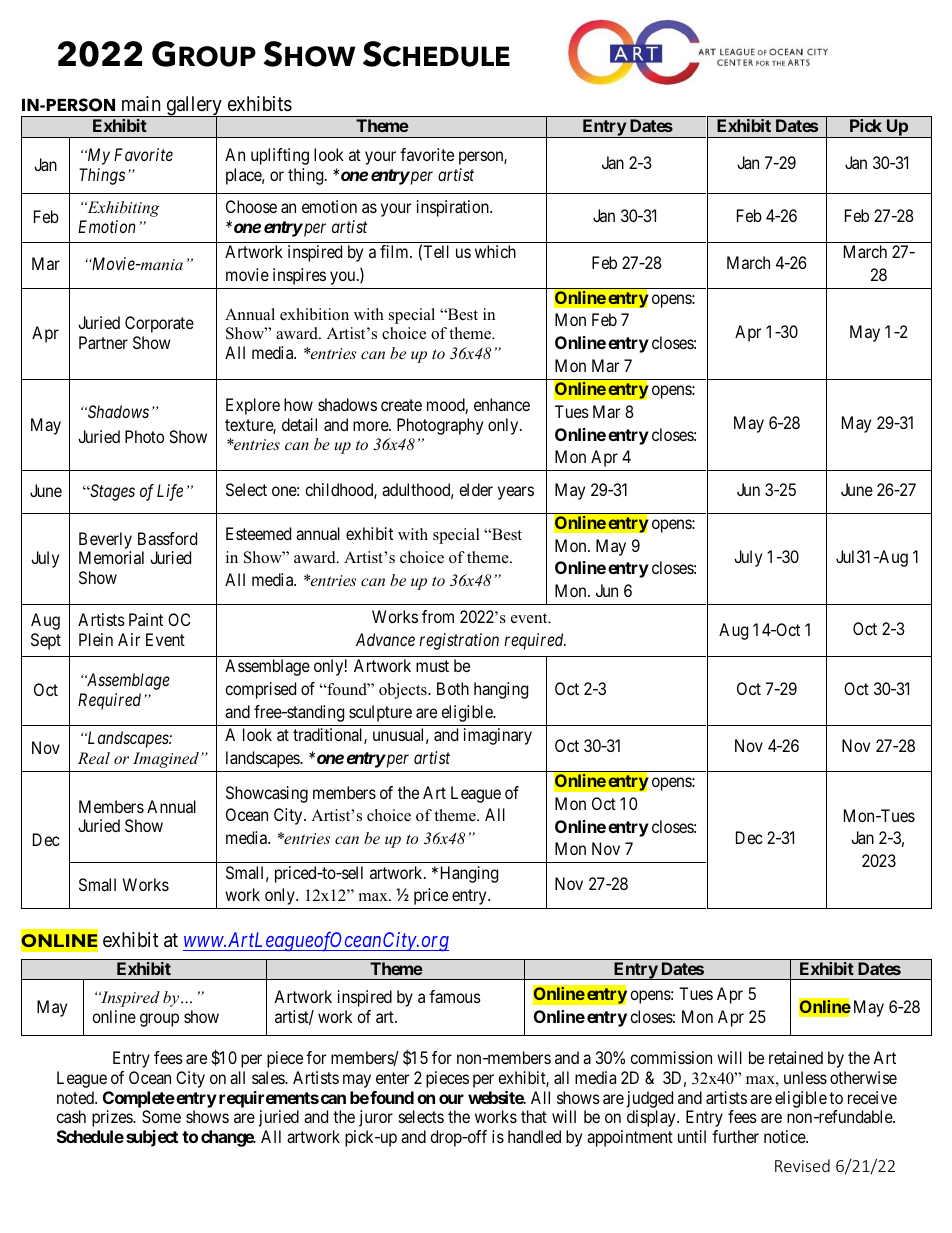 The width and height of the page is (952, 1233). Describe the element at coordinates (94, 758) in the page. I see `Real` at that location.
